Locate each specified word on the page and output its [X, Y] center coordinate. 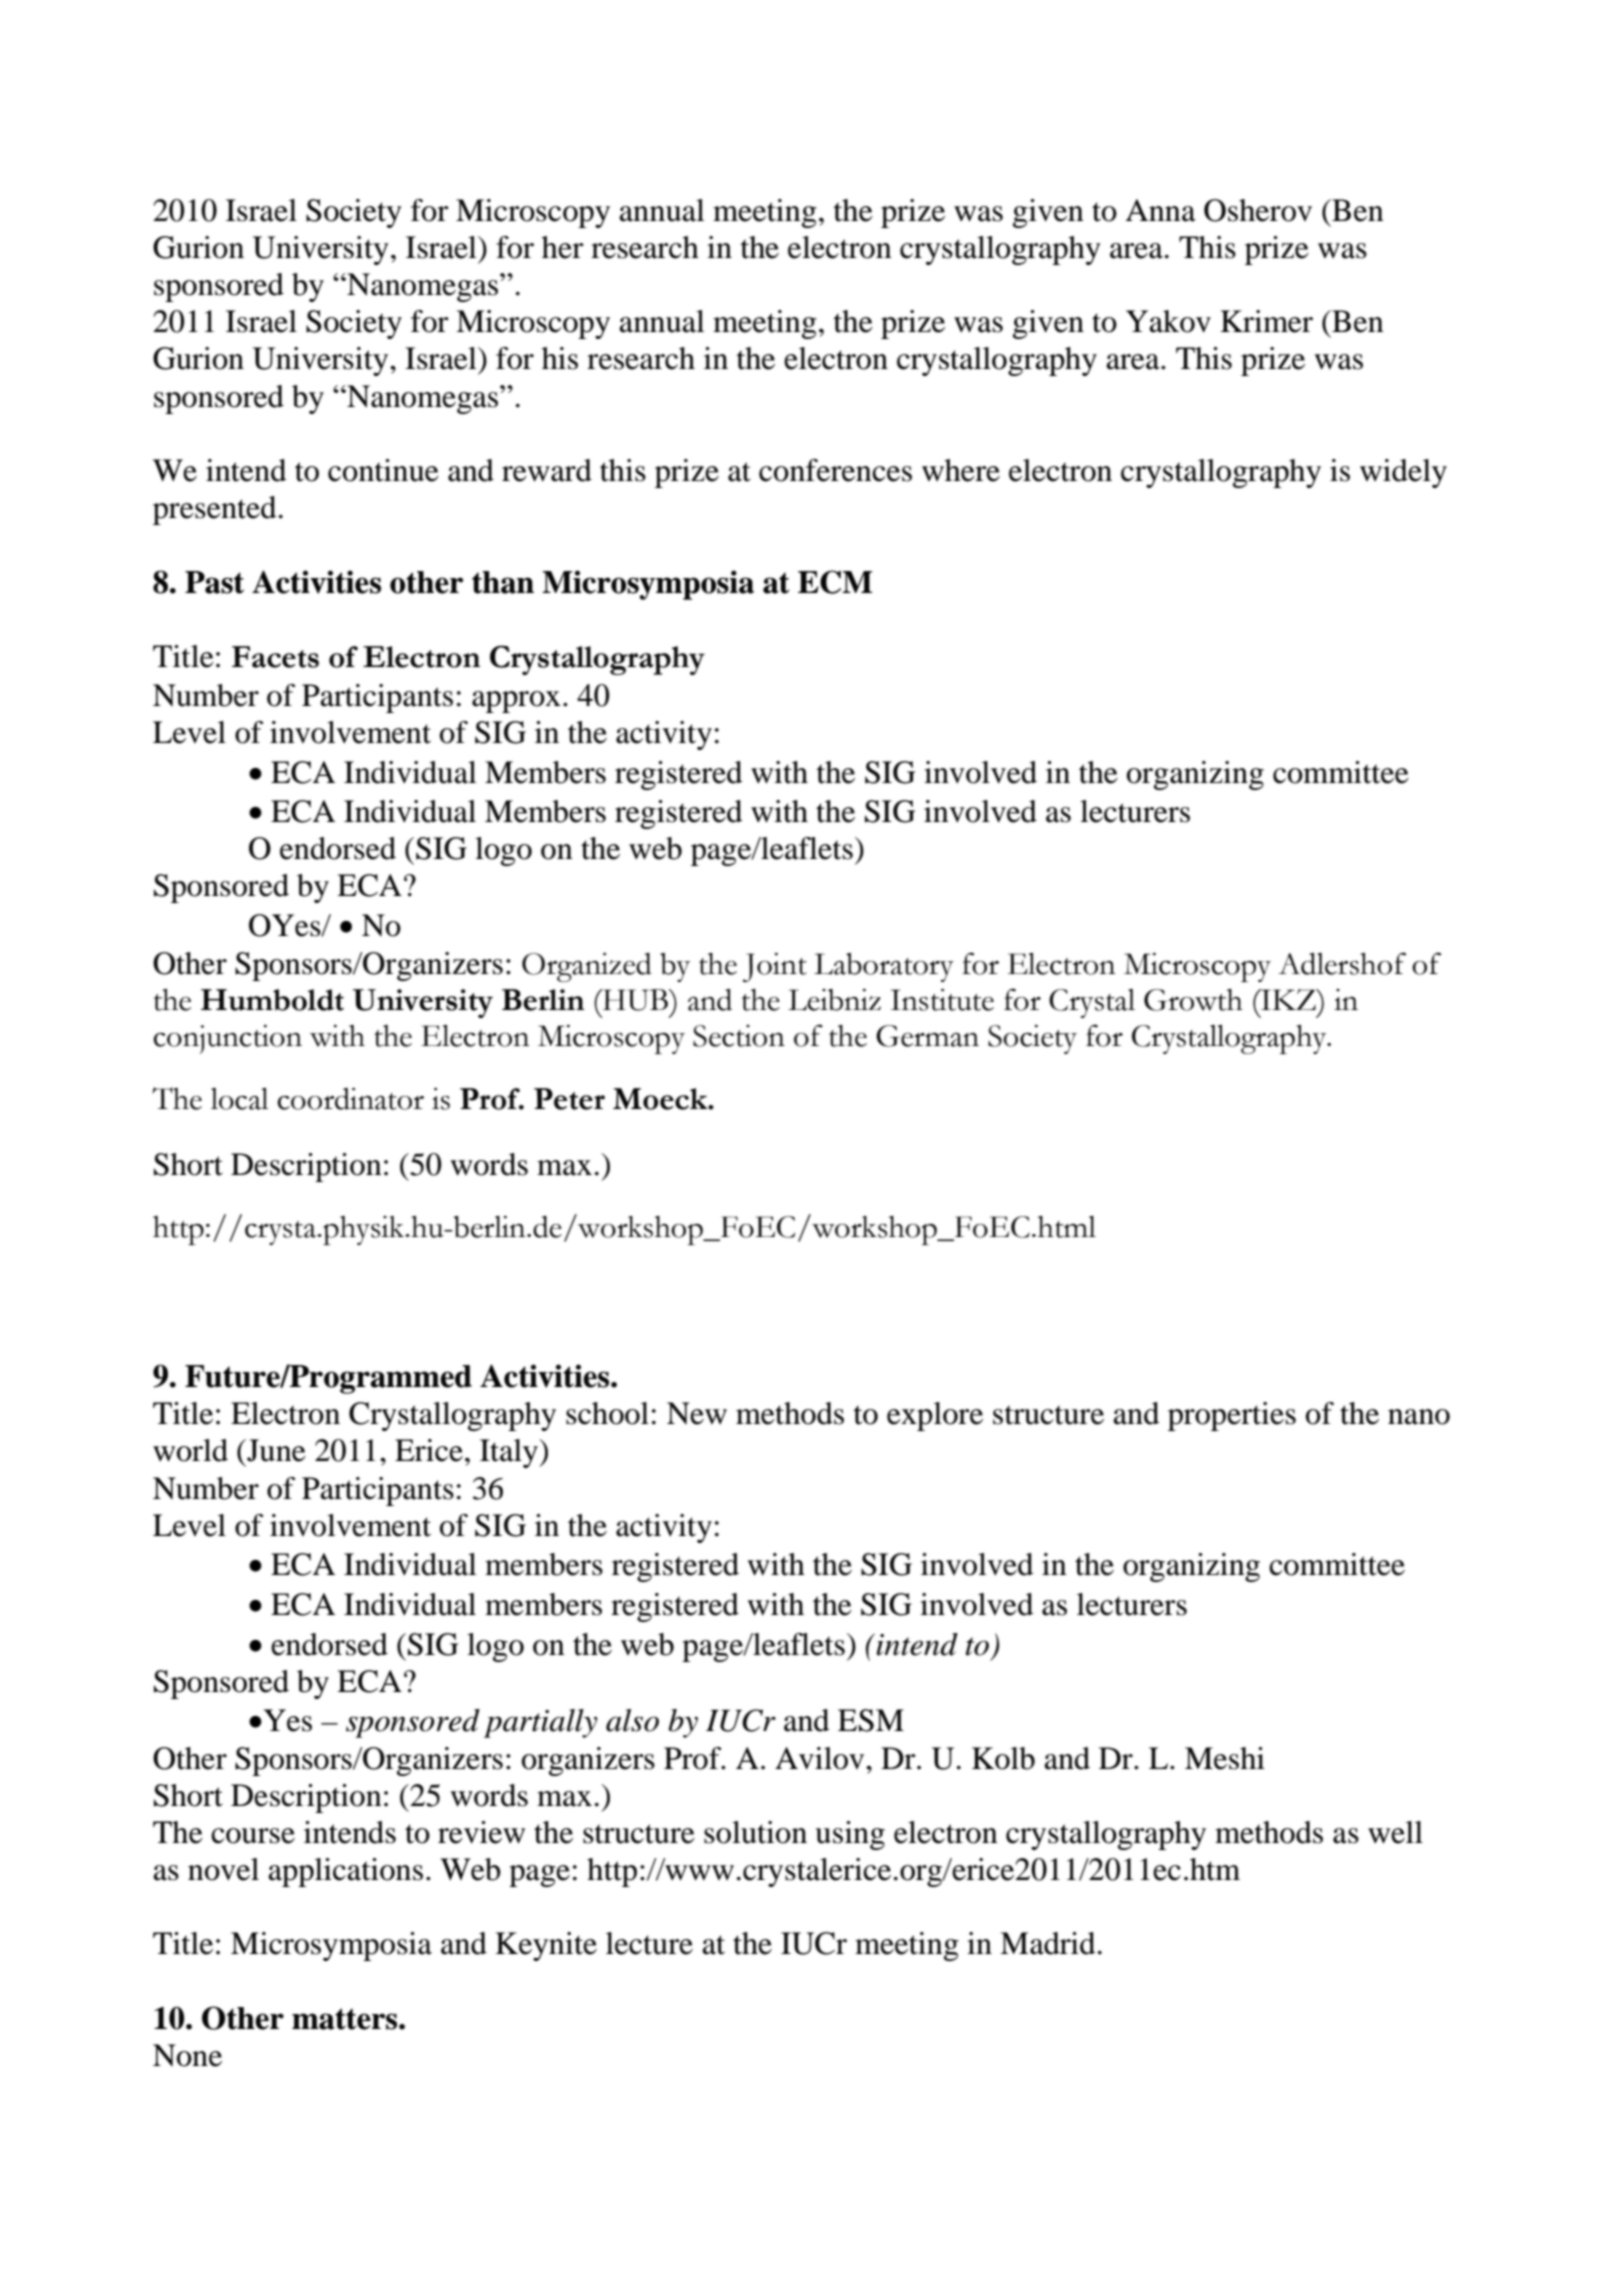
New [697, 1413]
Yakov [1168, 321]
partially [540, 1723]
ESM [871, 1720]
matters [346, 2019]
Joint [775, 967]
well [1395, 1832]
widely [1403, 473]
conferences [835, 470]
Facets [275, 657]
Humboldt [272, 1000]
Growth [1193, 1000]
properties [1232, 1416]
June [275, 1450]
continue [383, 470]
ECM [835, 582]
